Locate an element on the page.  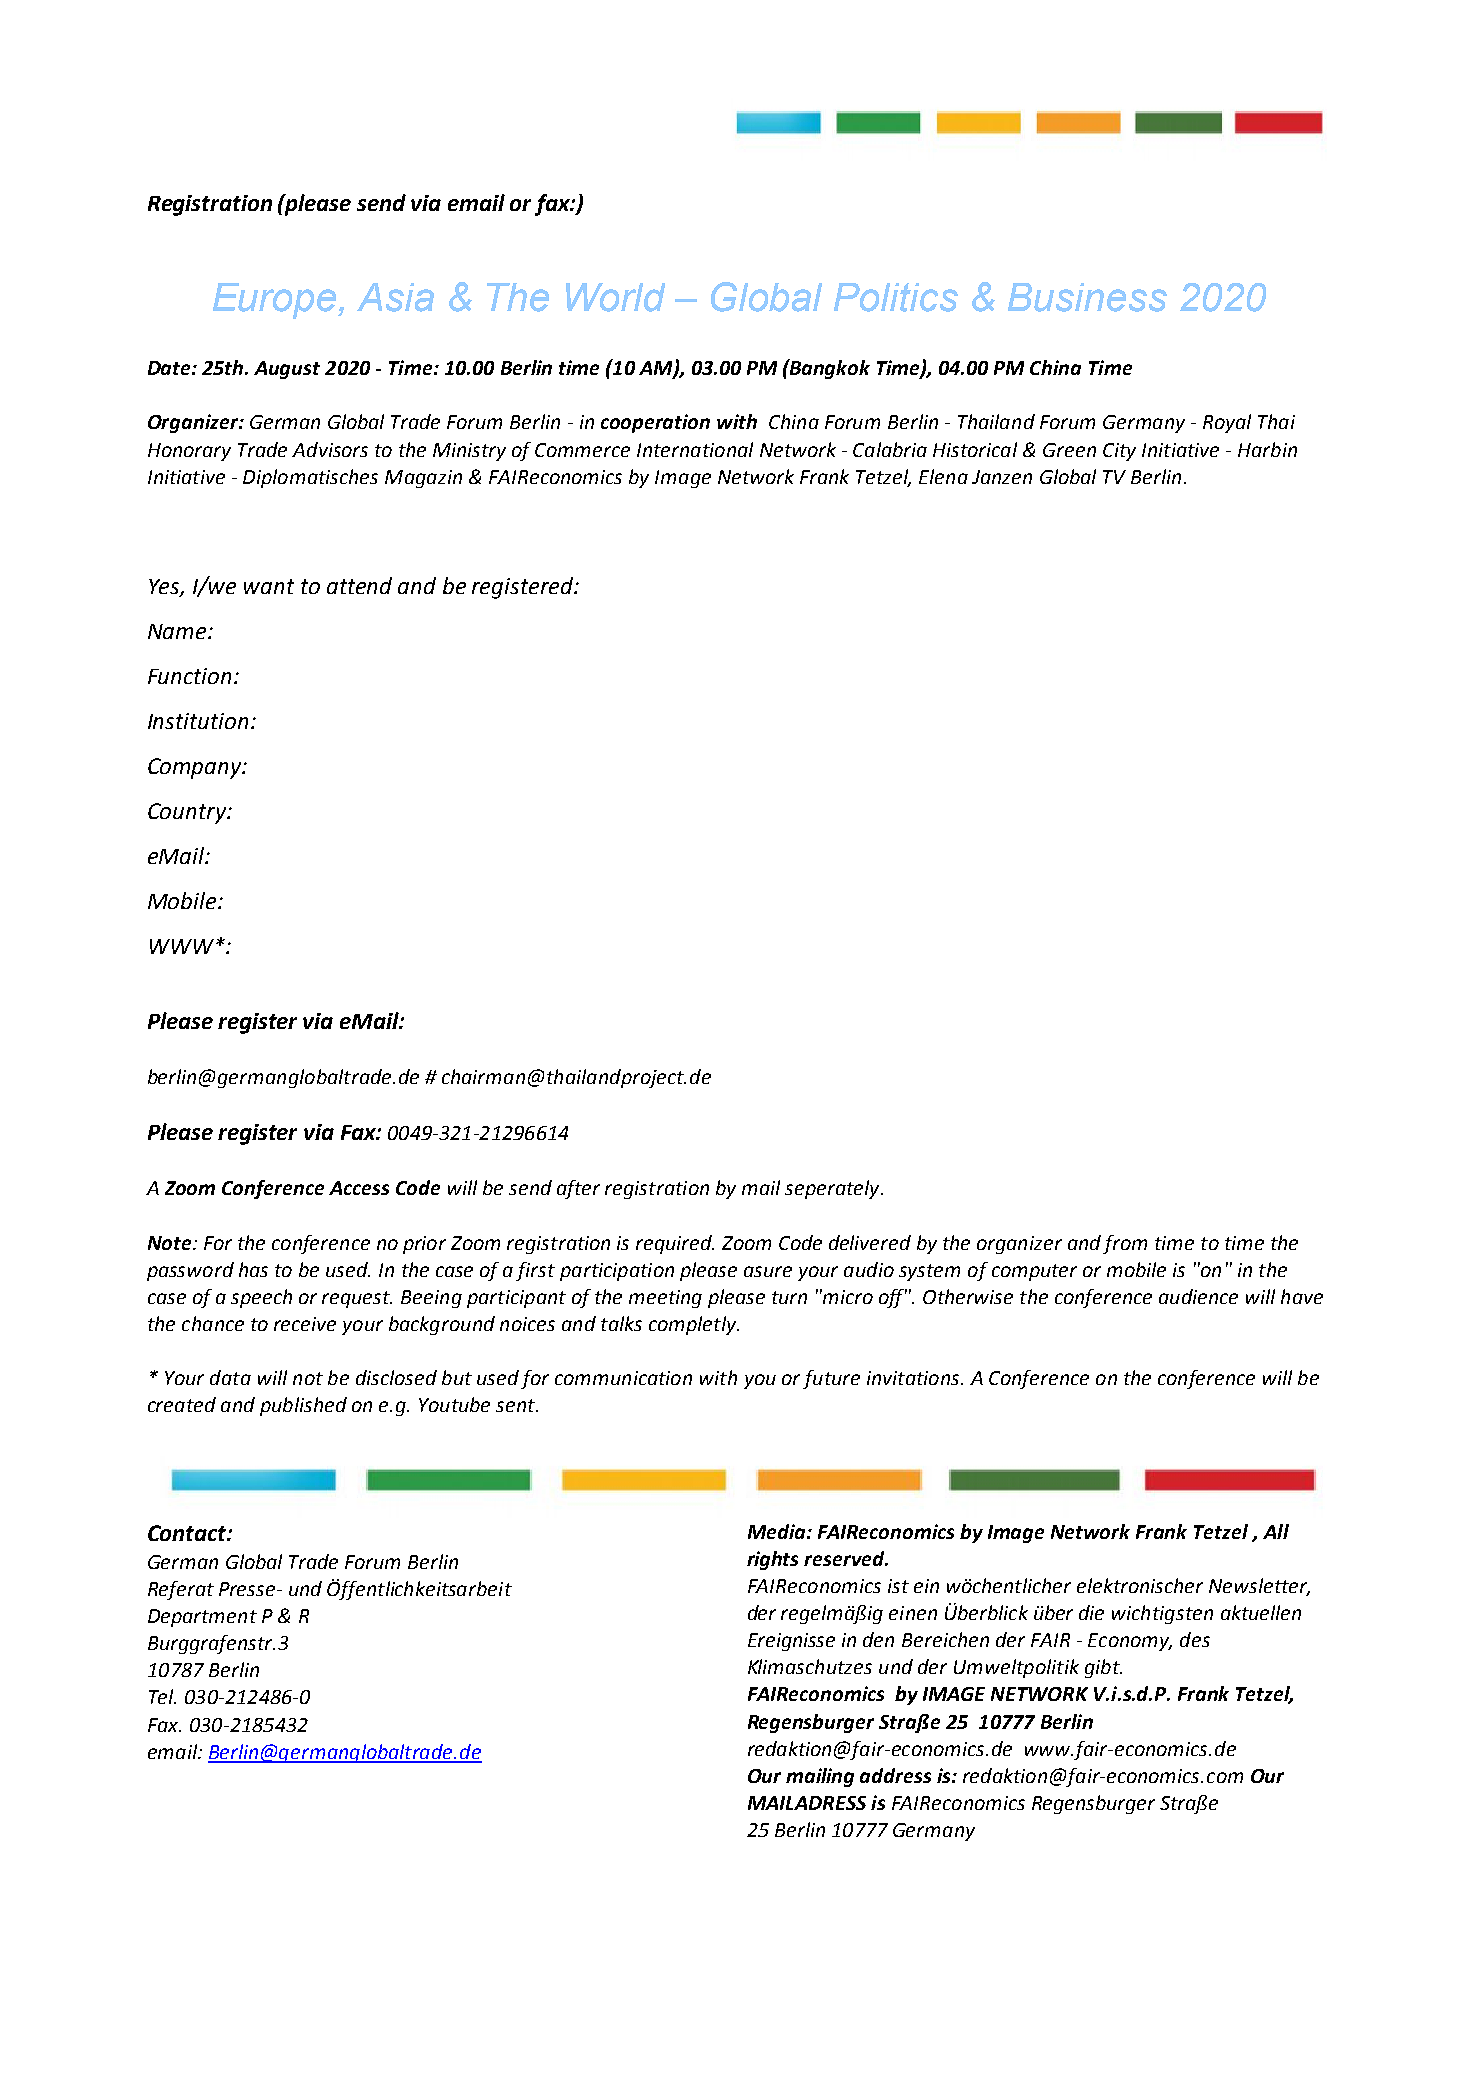
Function is located at coordinates (191, 676).
